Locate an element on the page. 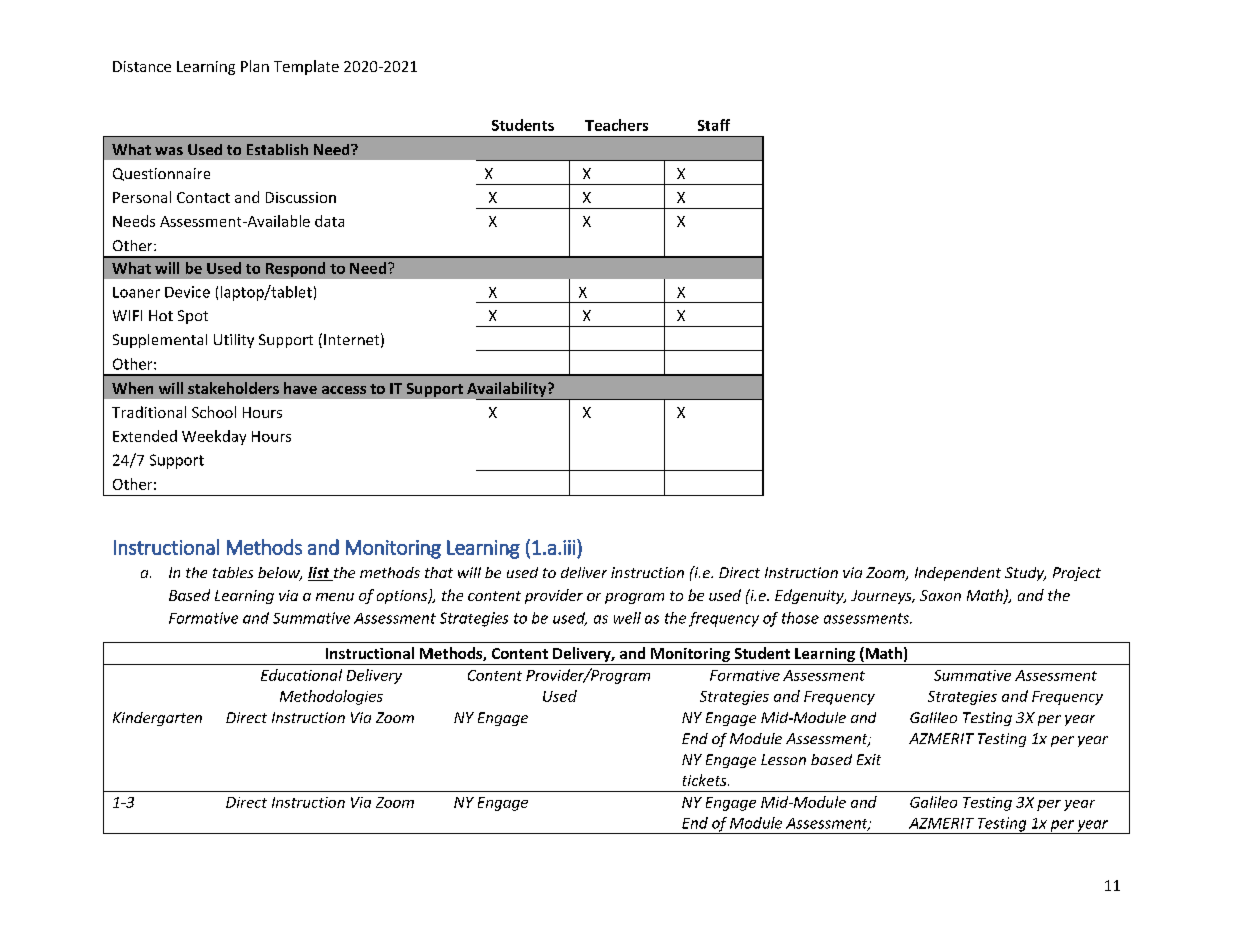 The height and width of the image is (952, 1233). Teachers is located at coordinates (616, 125).
